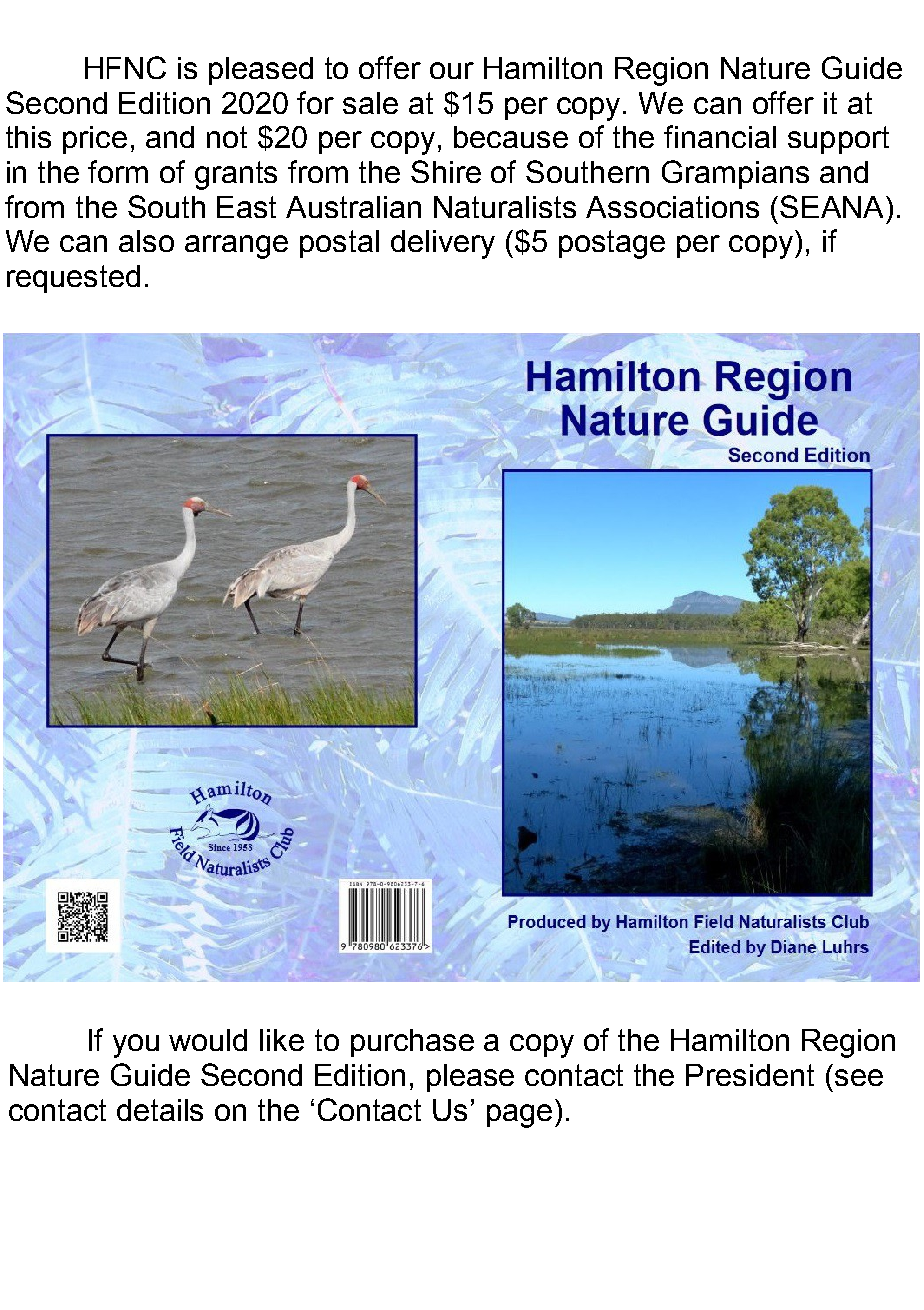 The image size is (924, 1310). What do you see at coordinates (73, 279) in the screenshot?
I see `requested` at bounding box center [73, 279].
